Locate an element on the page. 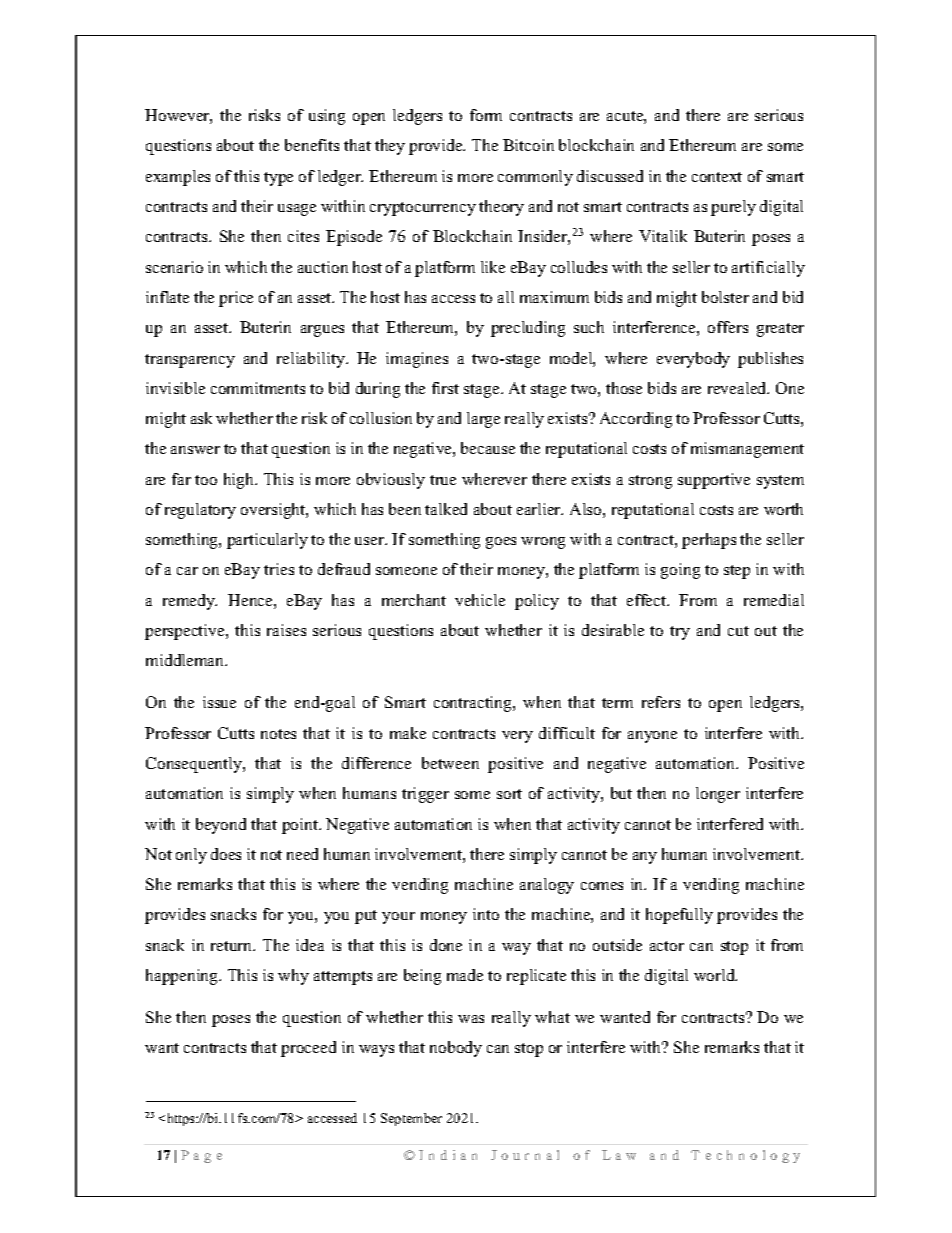  proceed is located at coordinates (308, 1049).
